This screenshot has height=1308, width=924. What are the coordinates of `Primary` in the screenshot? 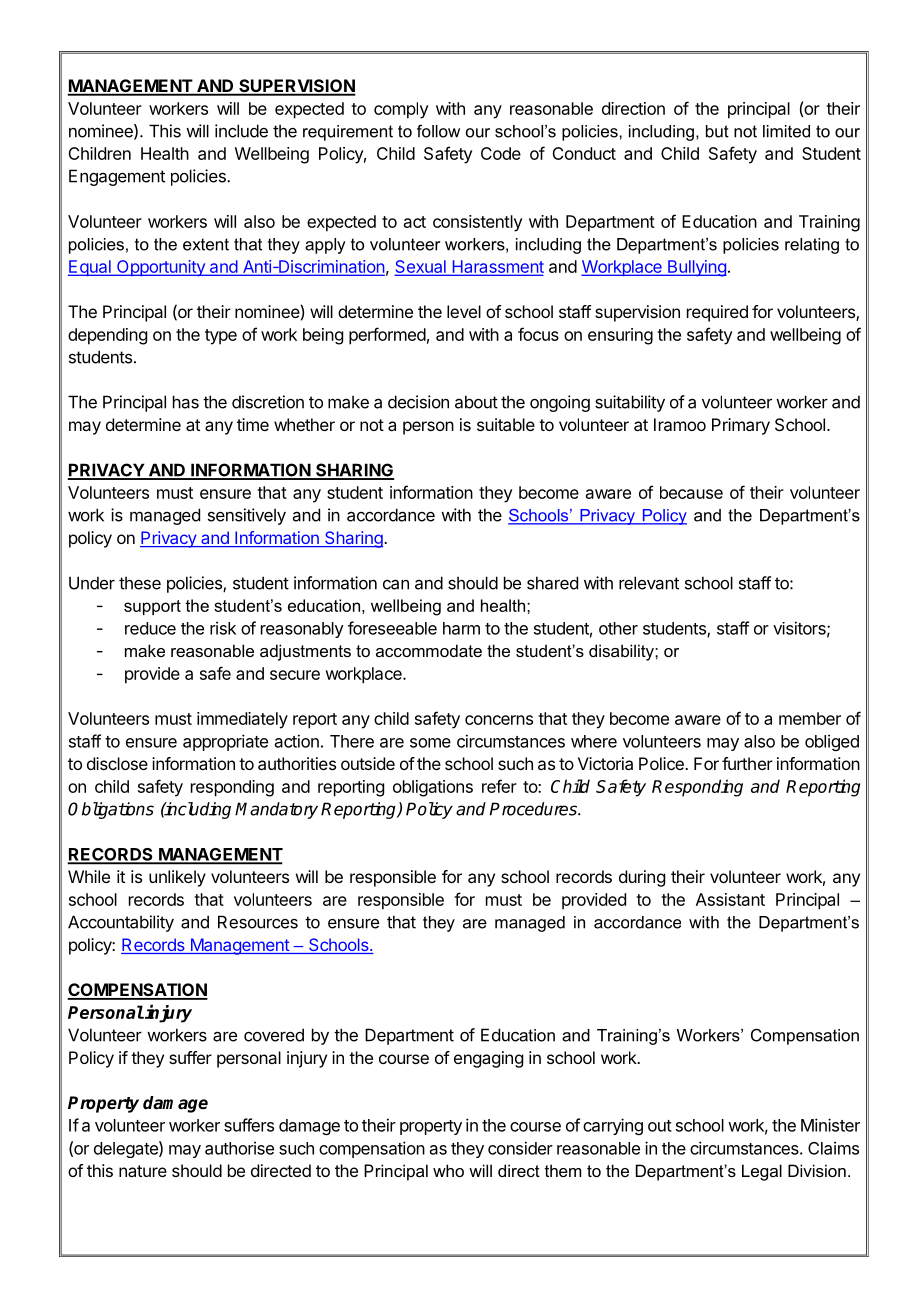 It's located at (741, 426).
